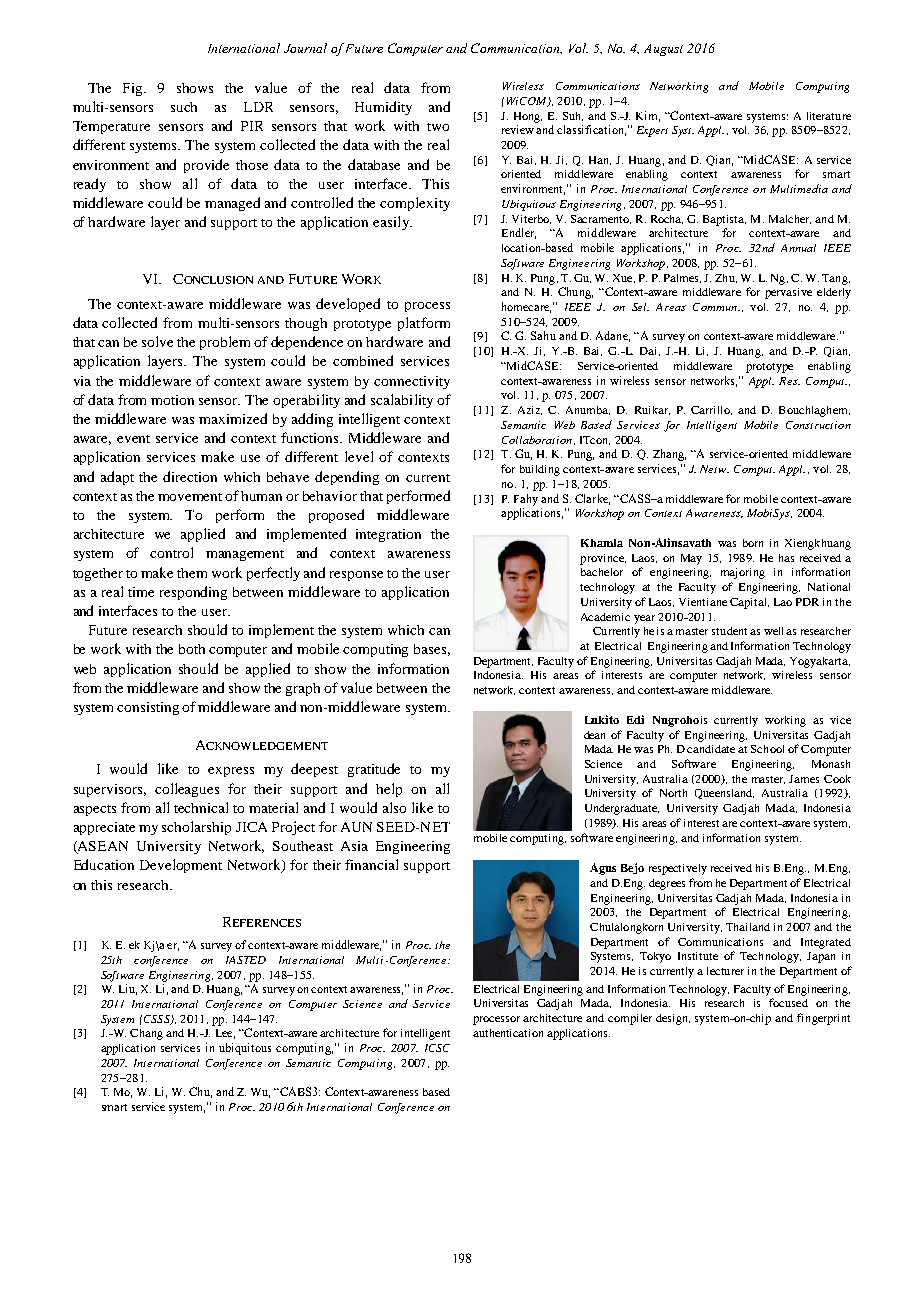 The height and width of the image is (1308, 924). Describe the element at coordinates (374, 770) in the image. I see `gratitude` at that location.
